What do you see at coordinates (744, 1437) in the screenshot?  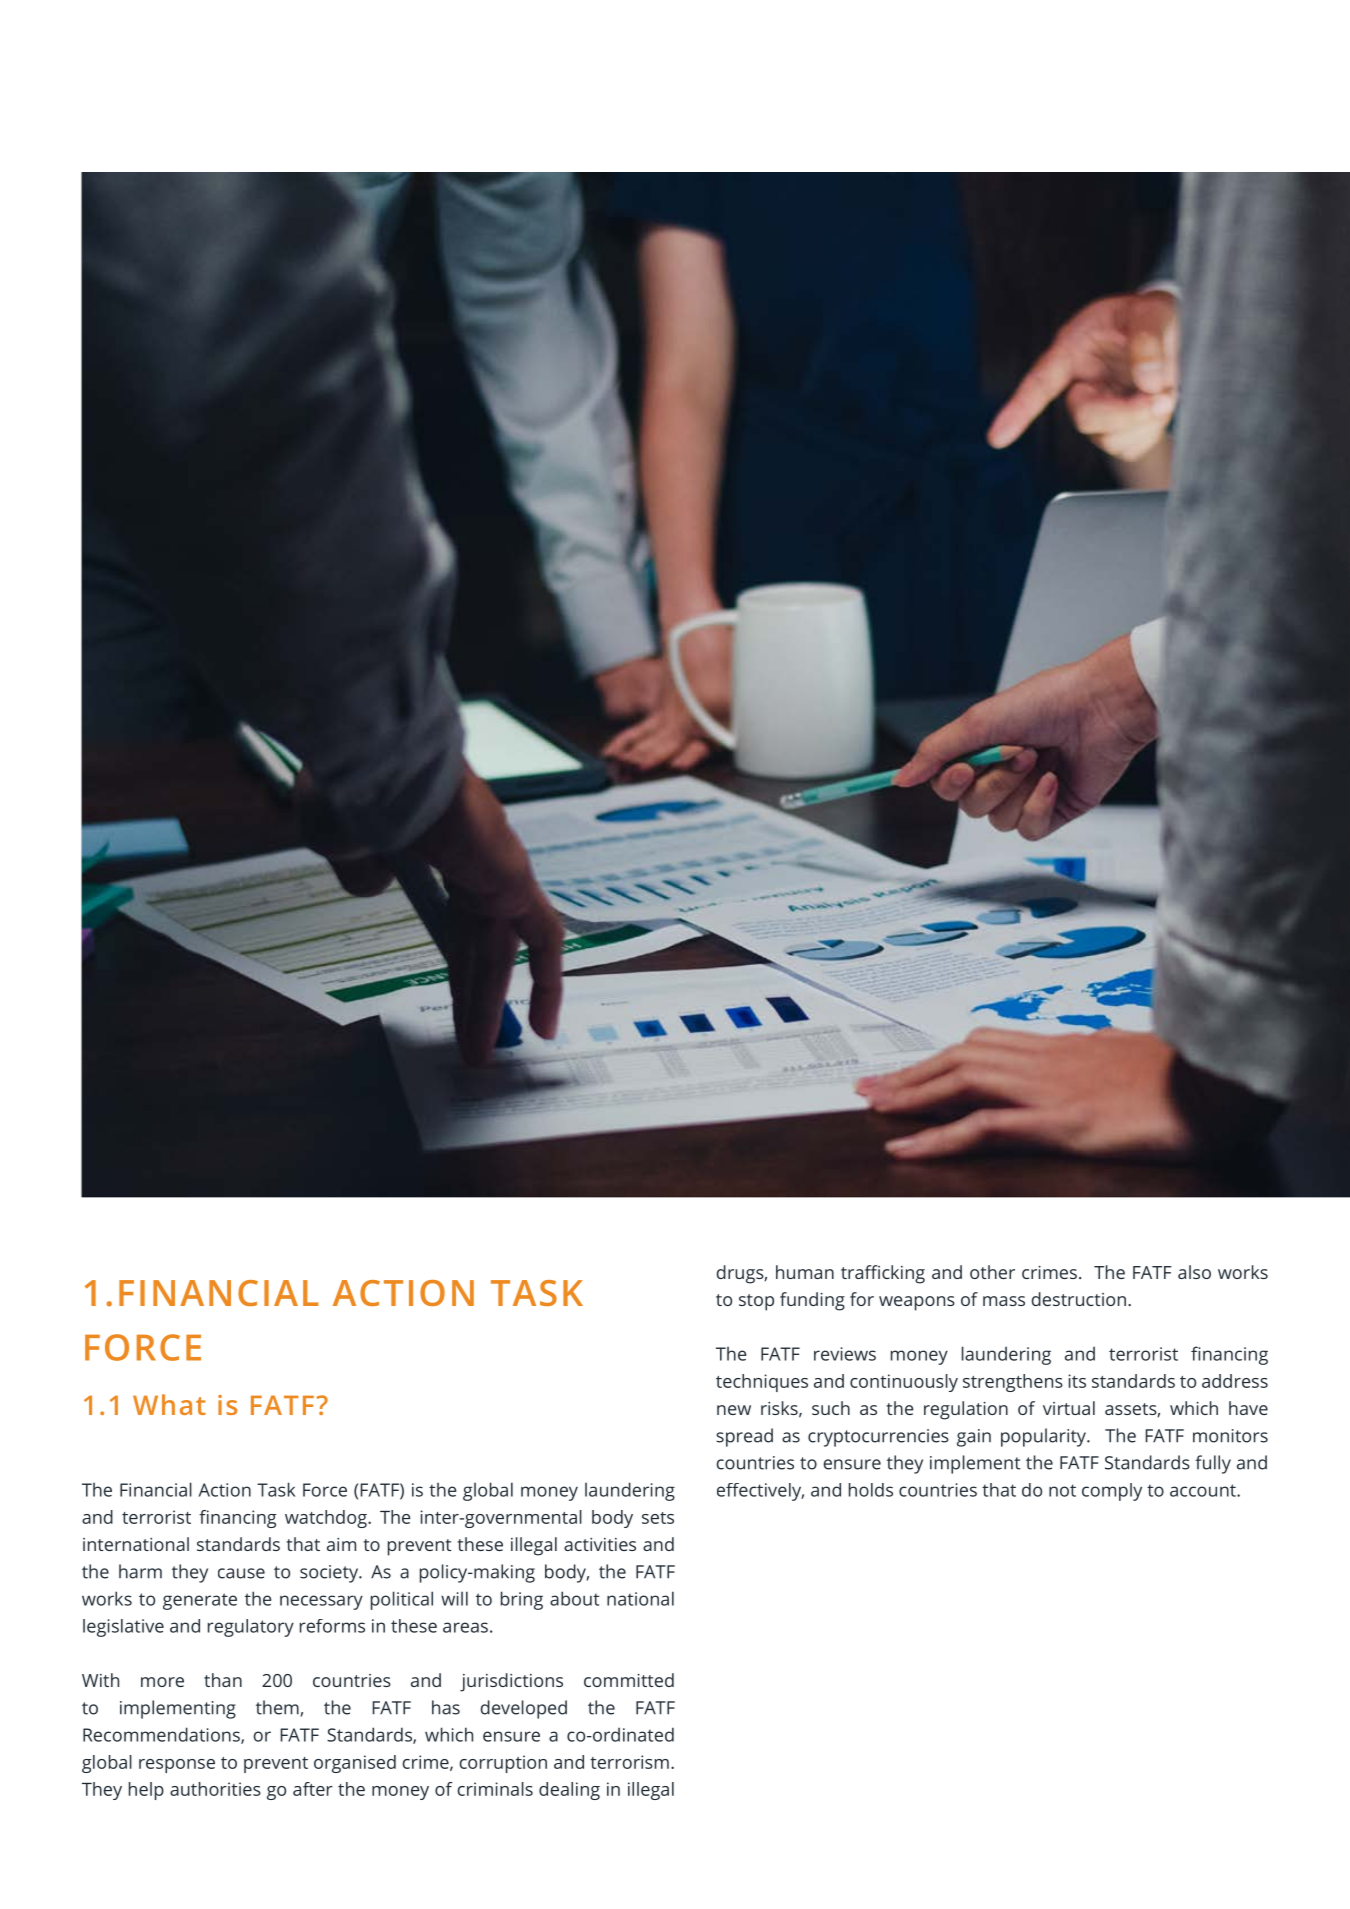 I see `spread` at bounding box center [744, 1437].
